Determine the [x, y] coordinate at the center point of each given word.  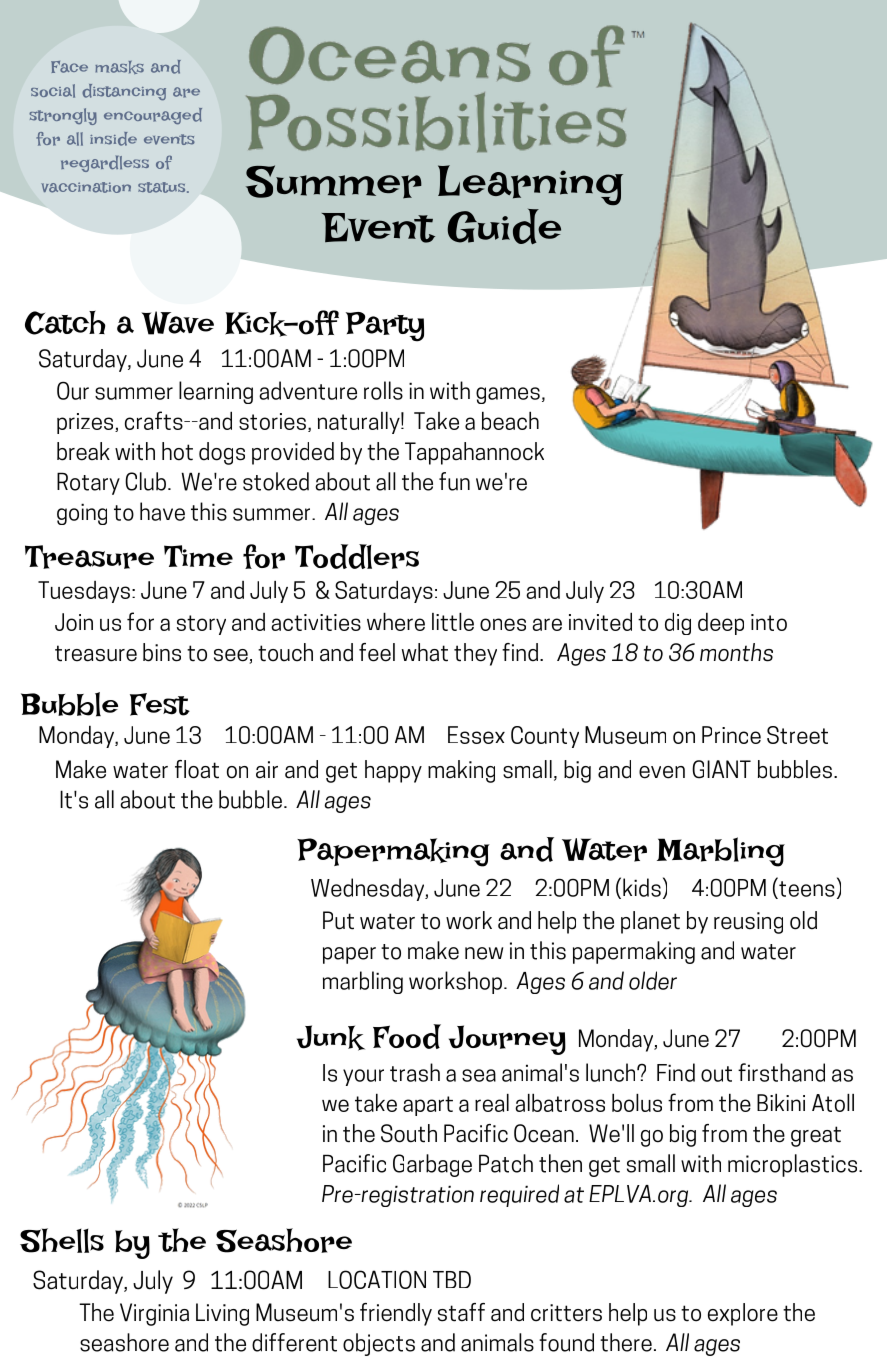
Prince [731, 735]
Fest [160, 704]
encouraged [153, 116]
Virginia [154, 1314]
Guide [504, 226]
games [508, 395]
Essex [476, 735]
